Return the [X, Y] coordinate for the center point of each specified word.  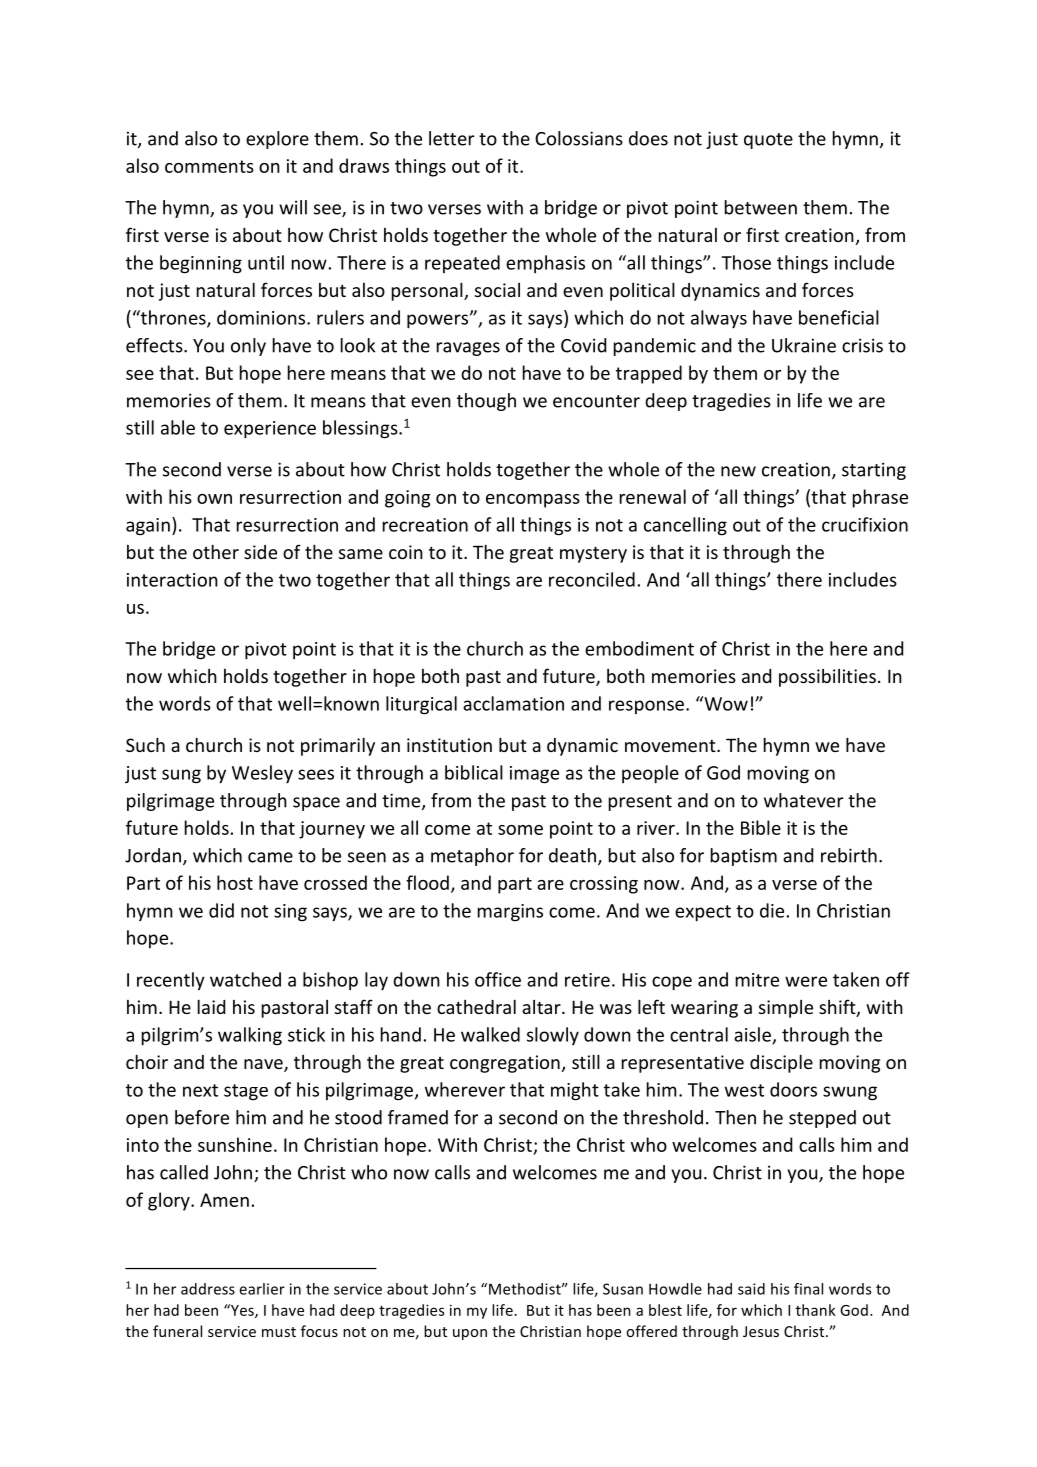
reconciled [592, 579]
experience [270, 430]
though [486, 402]
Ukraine [804, 345]
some [520, 830]
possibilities [827, 678]
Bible [761, 827]
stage [246, 1092]
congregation [505, 1064]
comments [209, 166]
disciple [781, 1063]
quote [768, 141]
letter [451, 138]
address [208, 1289]
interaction [172, 580]
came [270, 857]
